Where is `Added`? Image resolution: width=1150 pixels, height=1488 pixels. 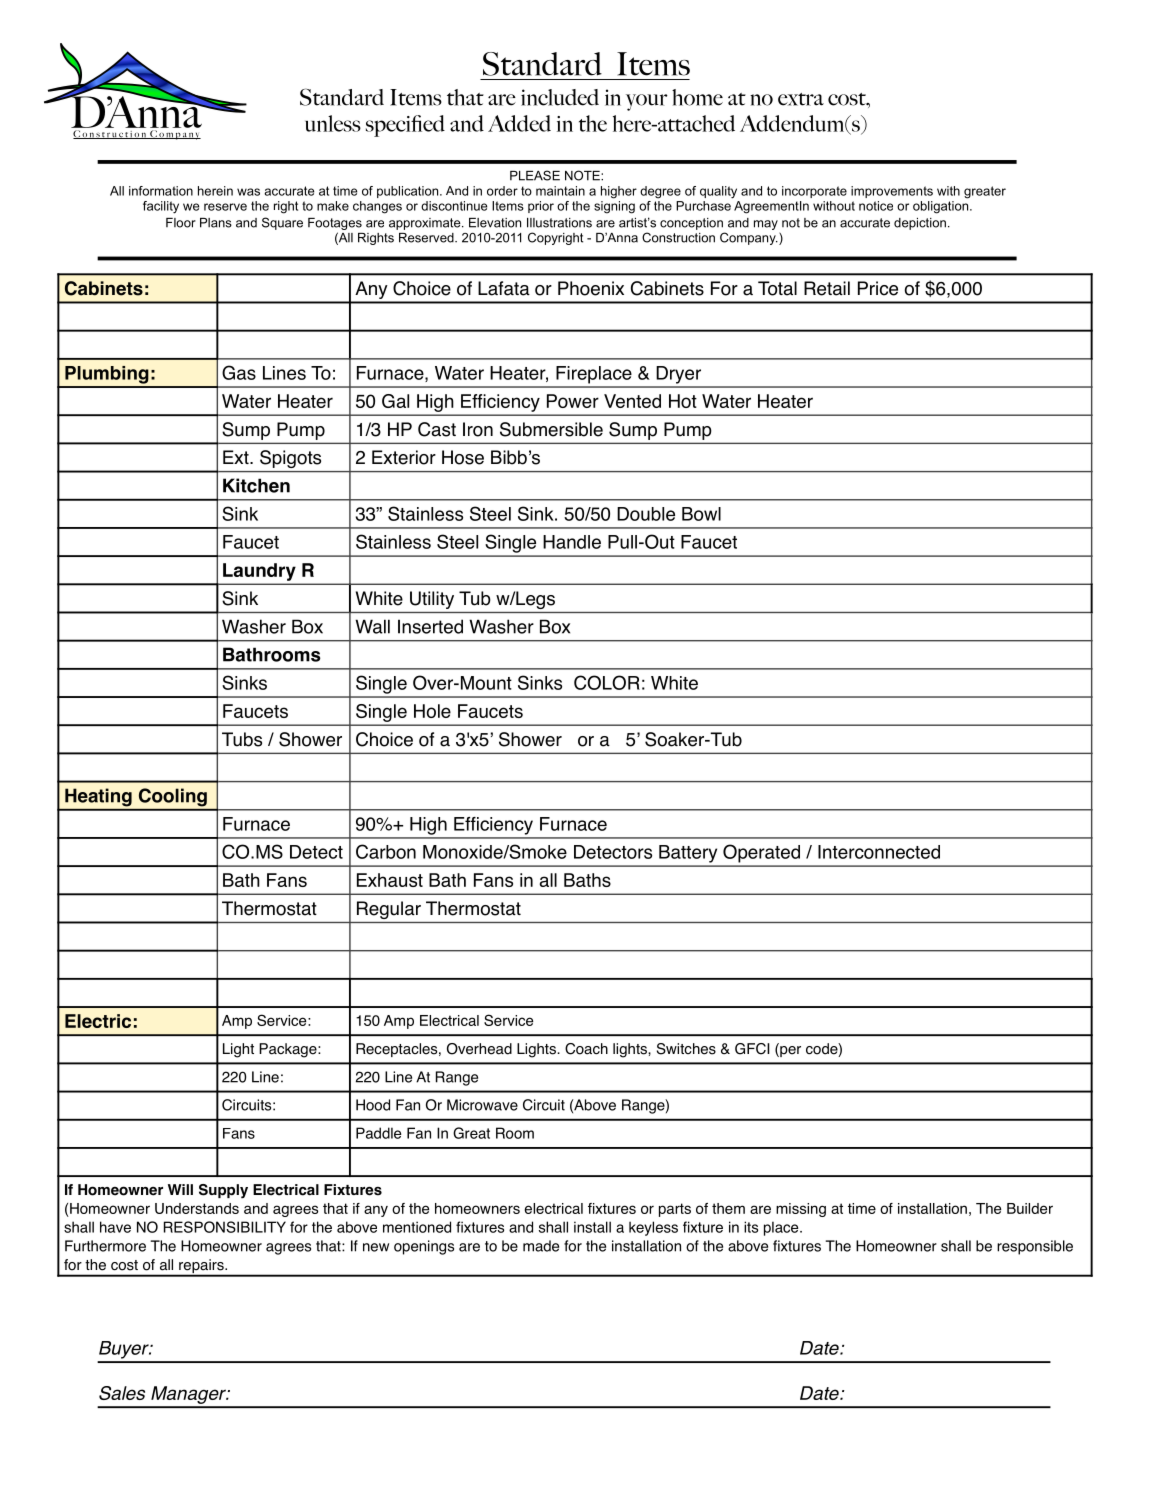
Added is located at coordinates (519, 123).
